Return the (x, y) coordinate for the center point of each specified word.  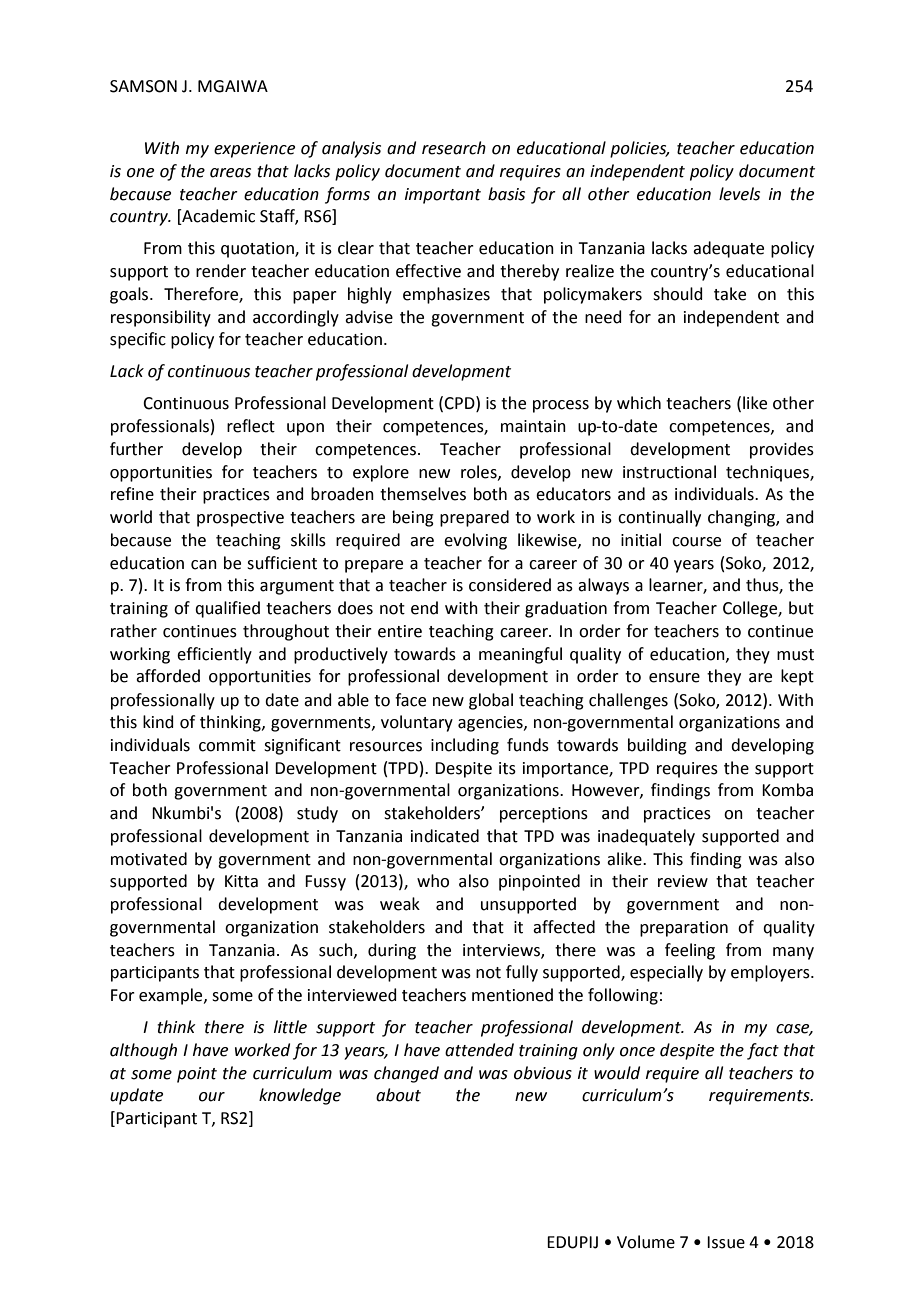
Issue (726, 1242)
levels (739, 194)
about (398, 1095)
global (491, 701)
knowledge (300, 1096)
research (454, 148)
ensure (674, 678)
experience (254, 150)
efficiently (214, 655)
